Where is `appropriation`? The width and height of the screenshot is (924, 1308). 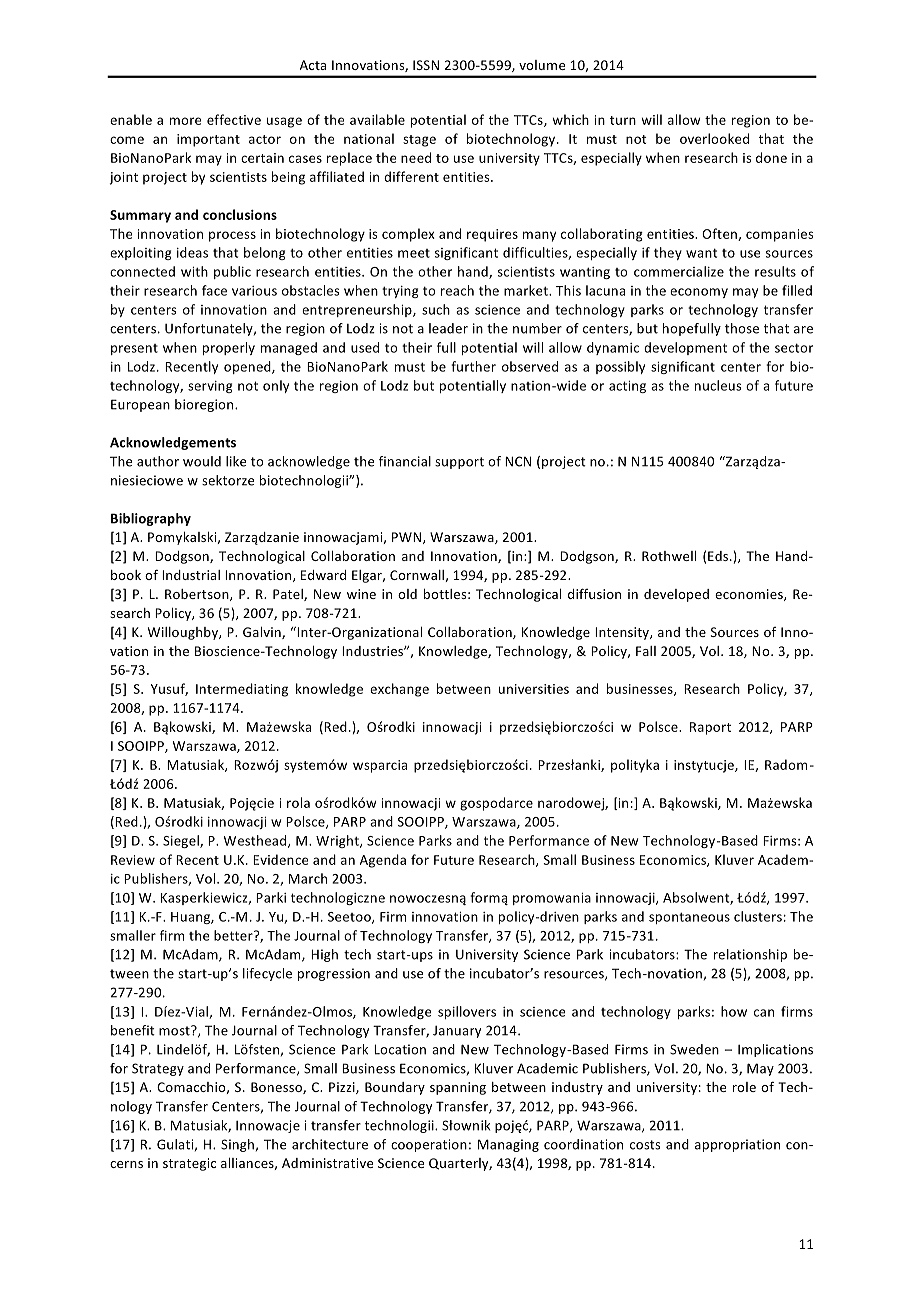
appropriation is located at coordinates (737, 1145).
